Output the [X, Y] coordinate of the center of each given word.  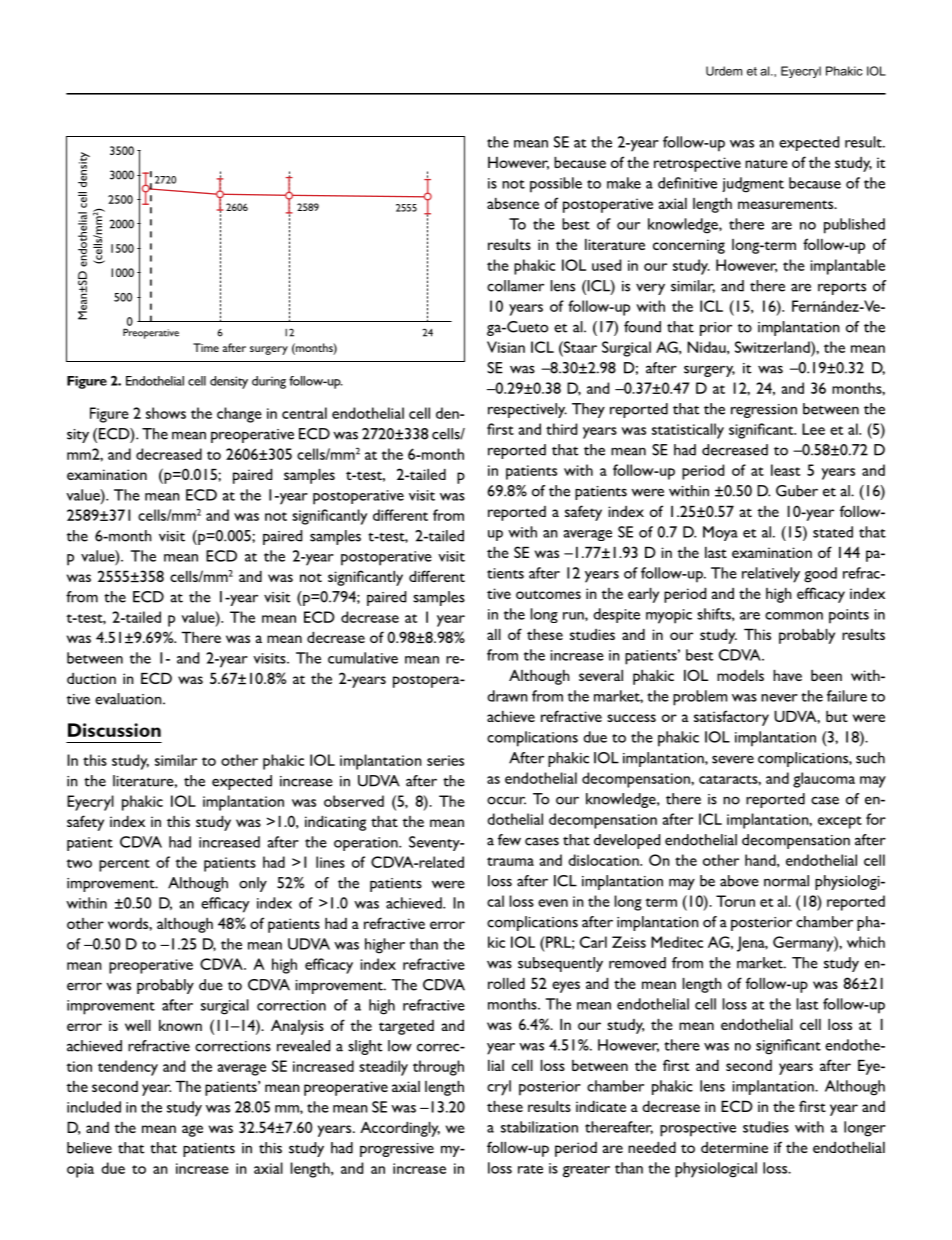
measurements [787, 204]
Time [206, 347]
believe [89, 1148]
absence [513, 203]
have [787, 675]
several [601, 675]
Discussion [114, 730]
